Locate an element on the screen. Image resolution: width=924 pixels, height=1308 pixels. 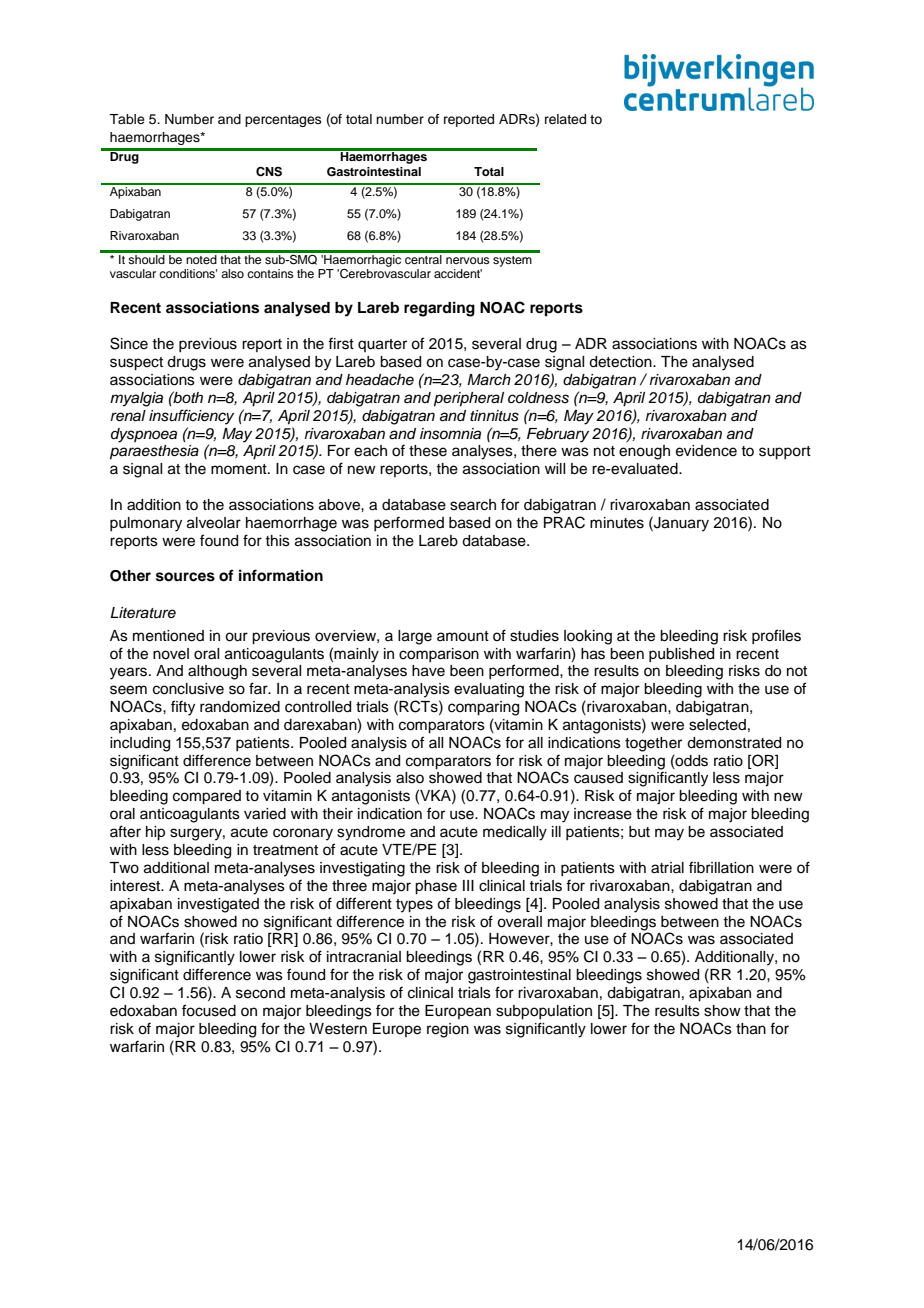
amount is located at coordinates (463, 636).
